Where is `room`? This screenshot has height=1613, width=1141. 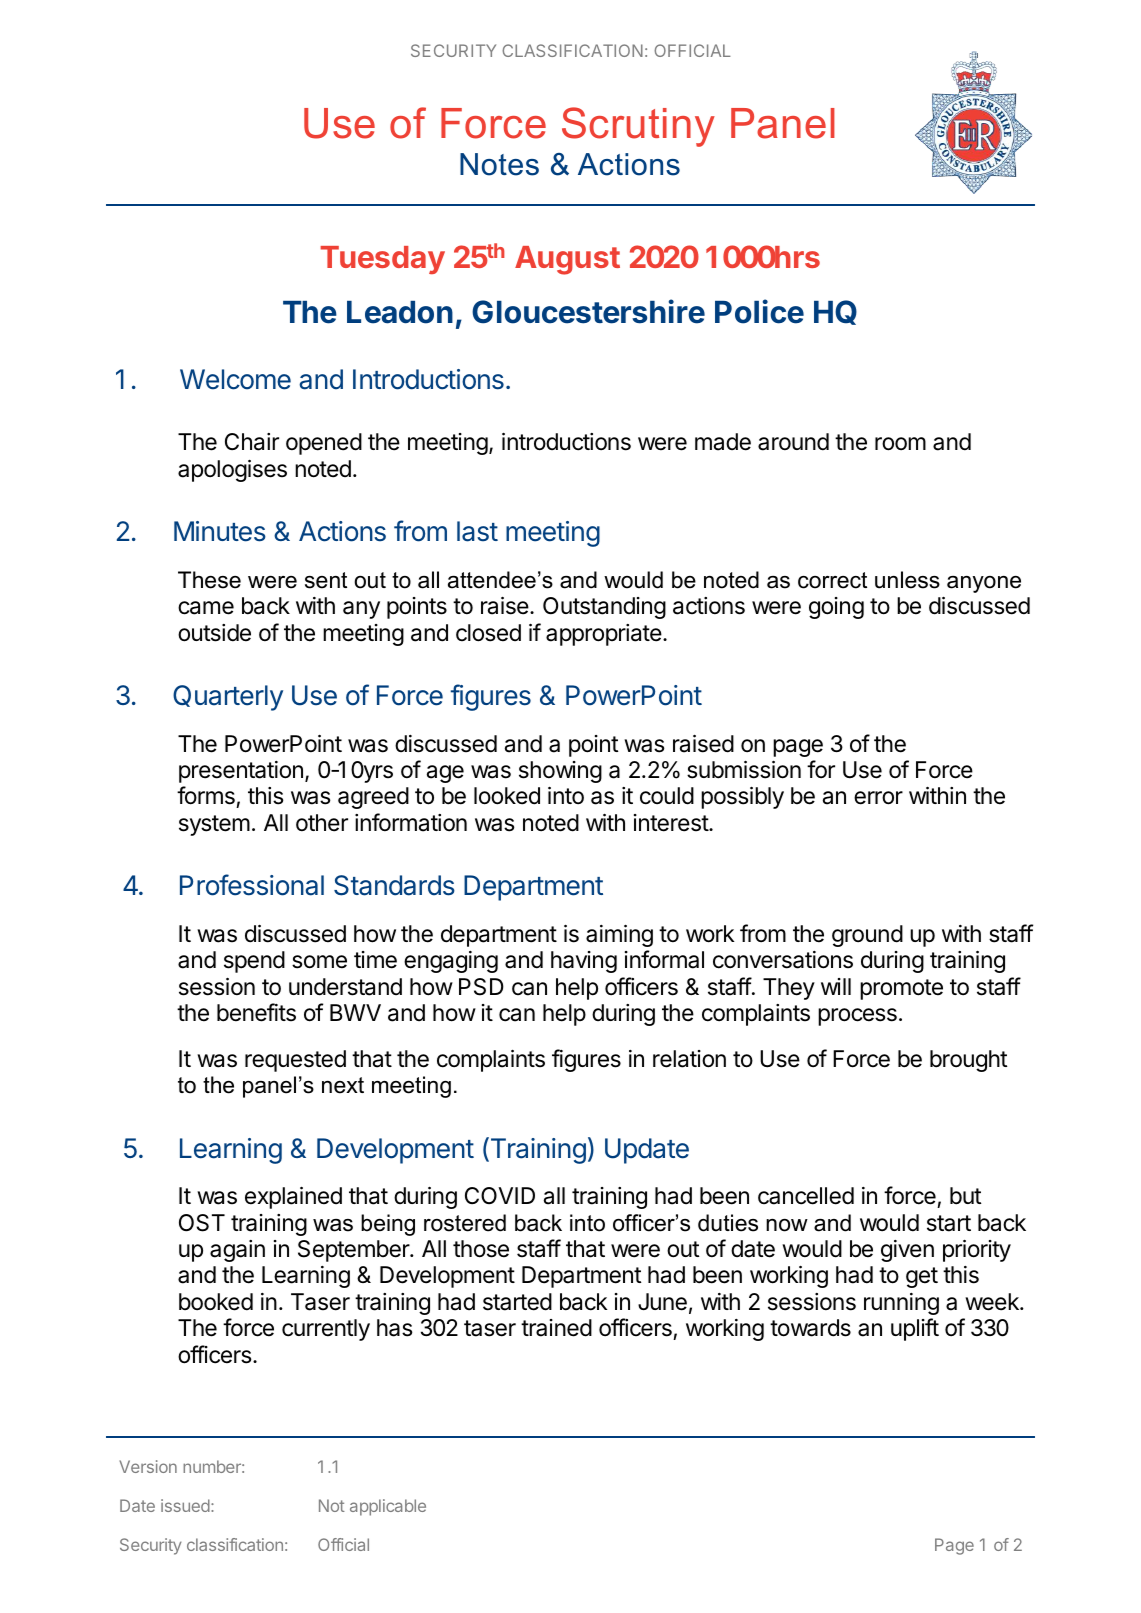
room is located at coordinates (900, 444).
